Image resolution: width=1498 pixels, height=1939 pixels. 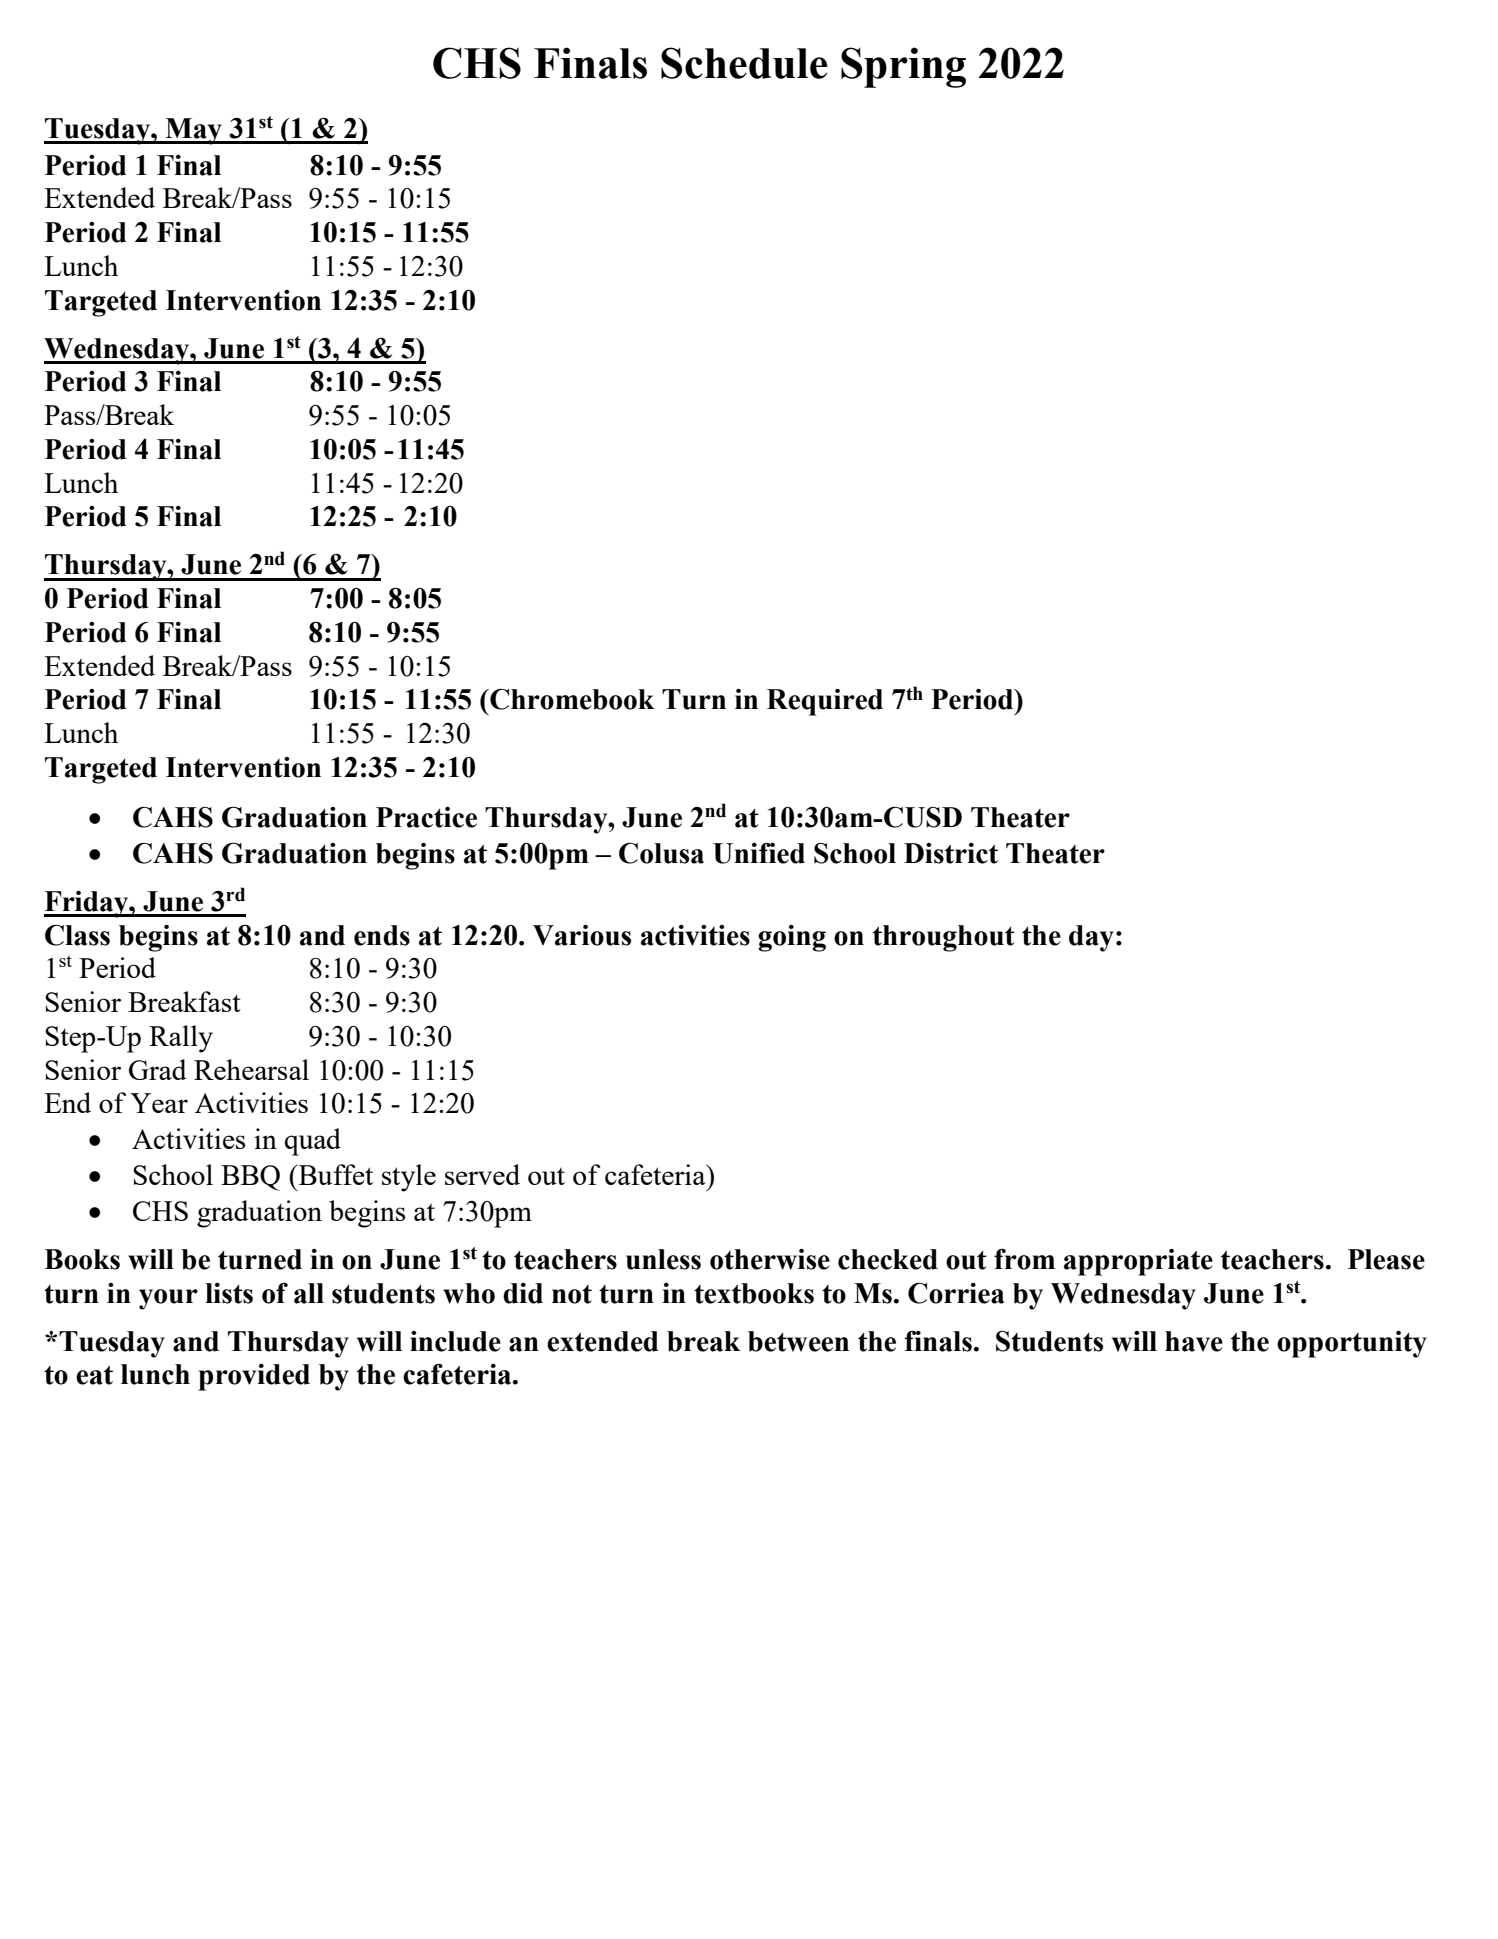 What do you see at coordinates (744, 63) in the screenshot?
I see `Schedule` at bounding box center [744, 63].
